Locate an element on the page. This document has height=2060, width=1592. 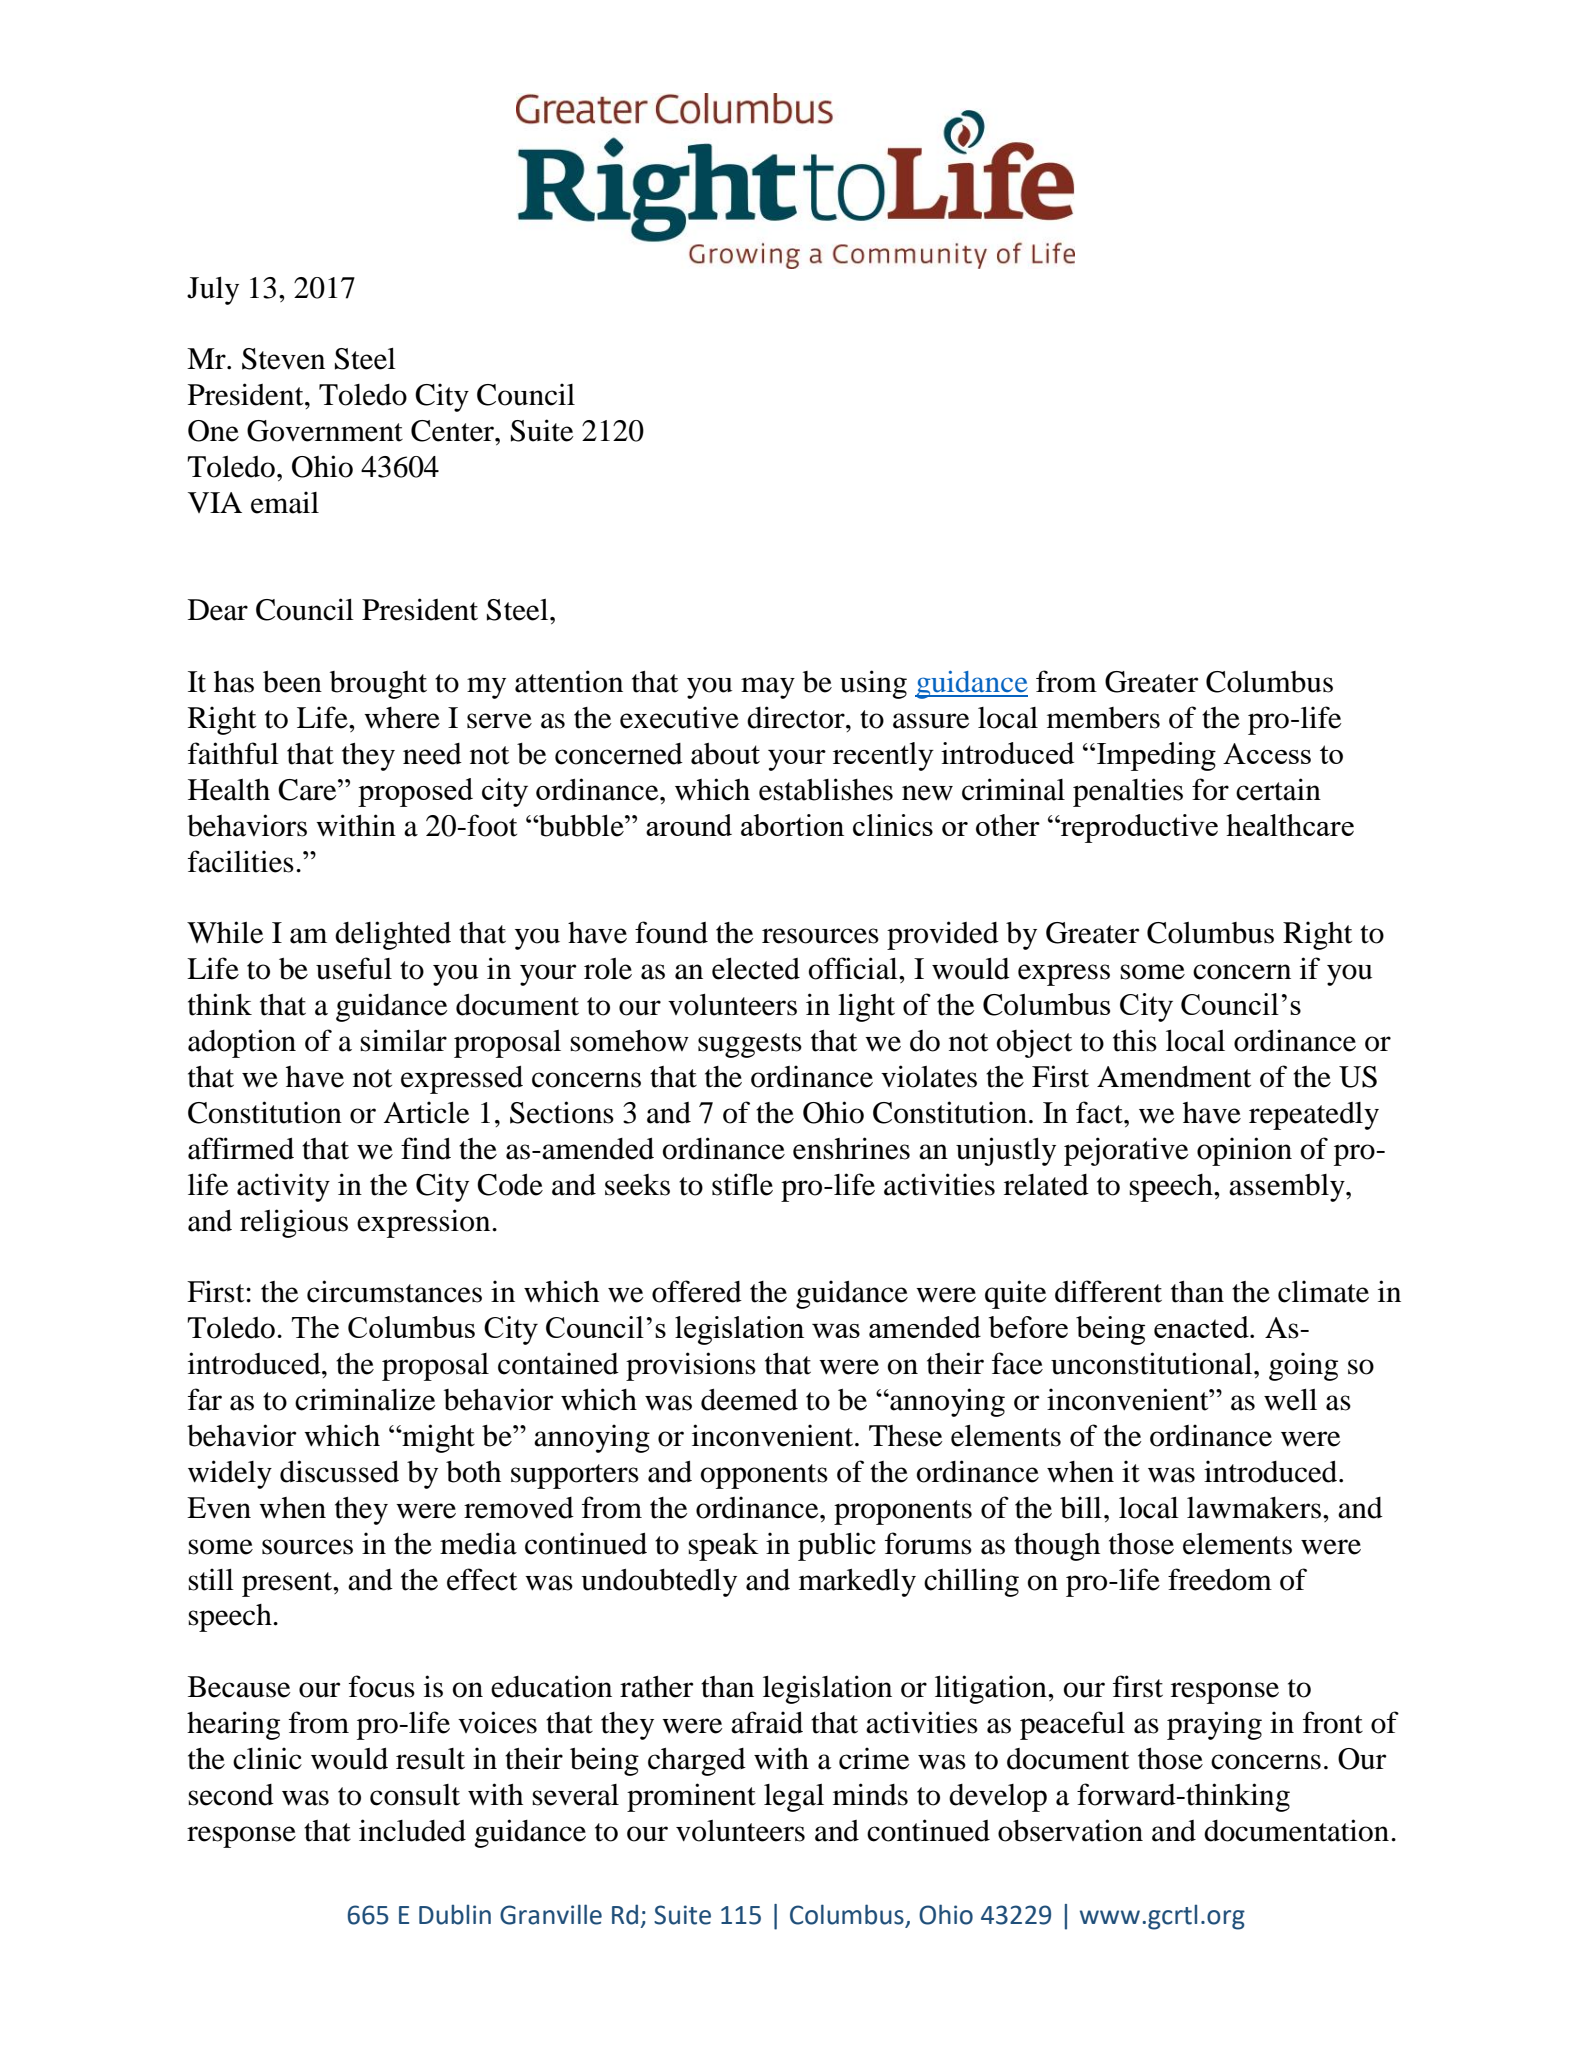
included is located at coordinates (412, 1830).
